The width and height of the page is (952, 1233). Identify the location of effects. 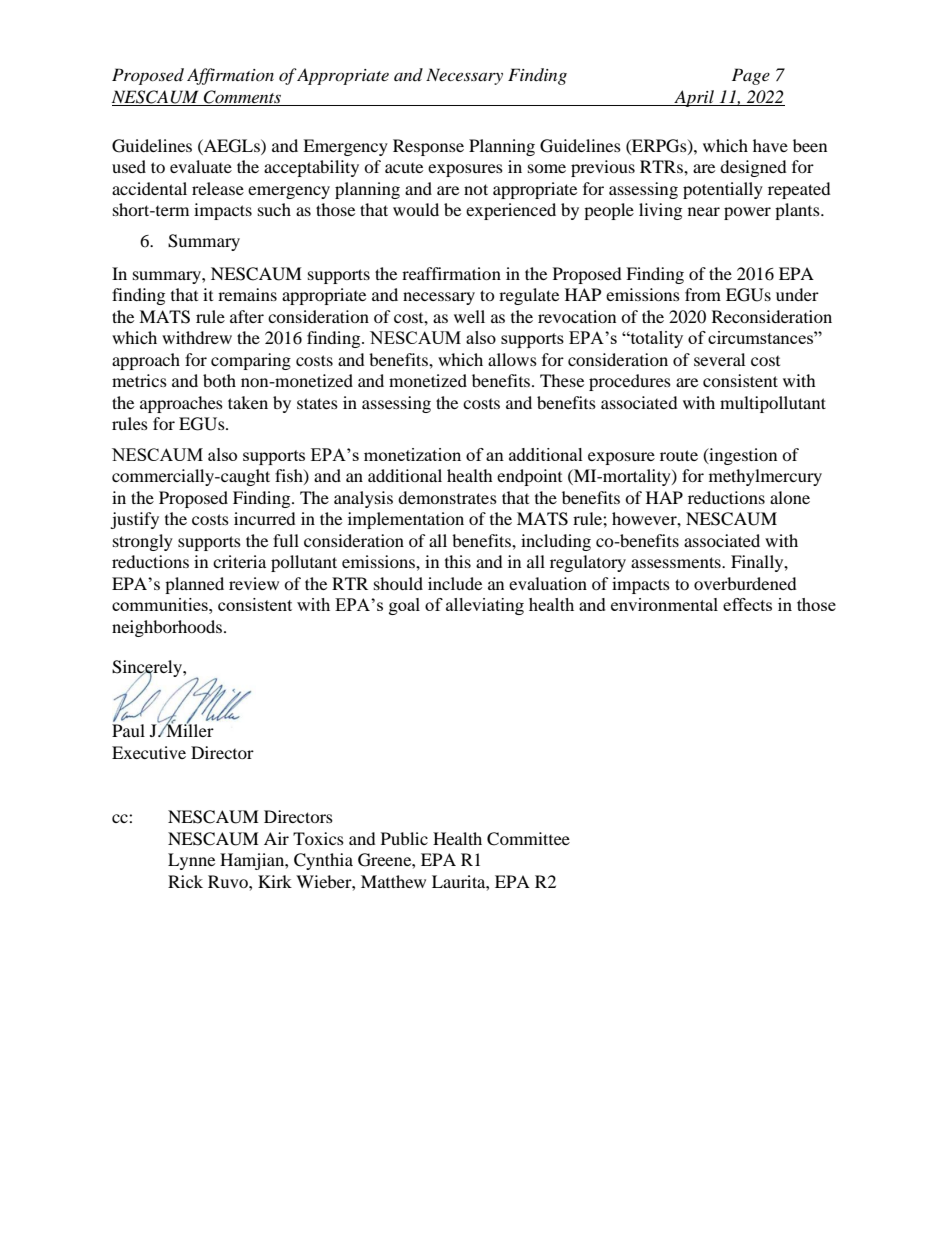
(747, 604).
